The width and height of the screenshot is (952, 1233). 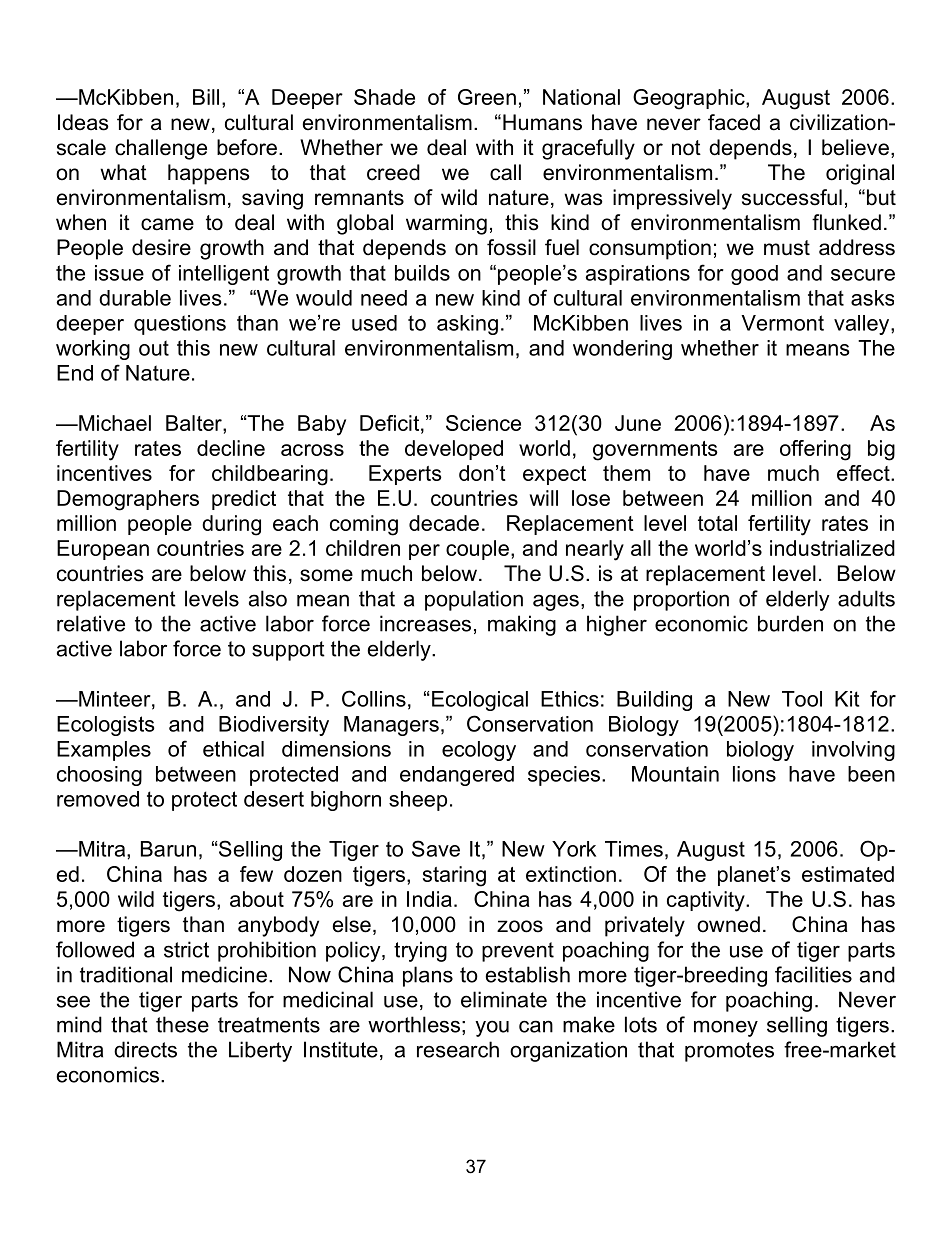 What do you see at coordinates (487, 97) in the screenshot?
I see `Green` at bounding box center [487, 97].
